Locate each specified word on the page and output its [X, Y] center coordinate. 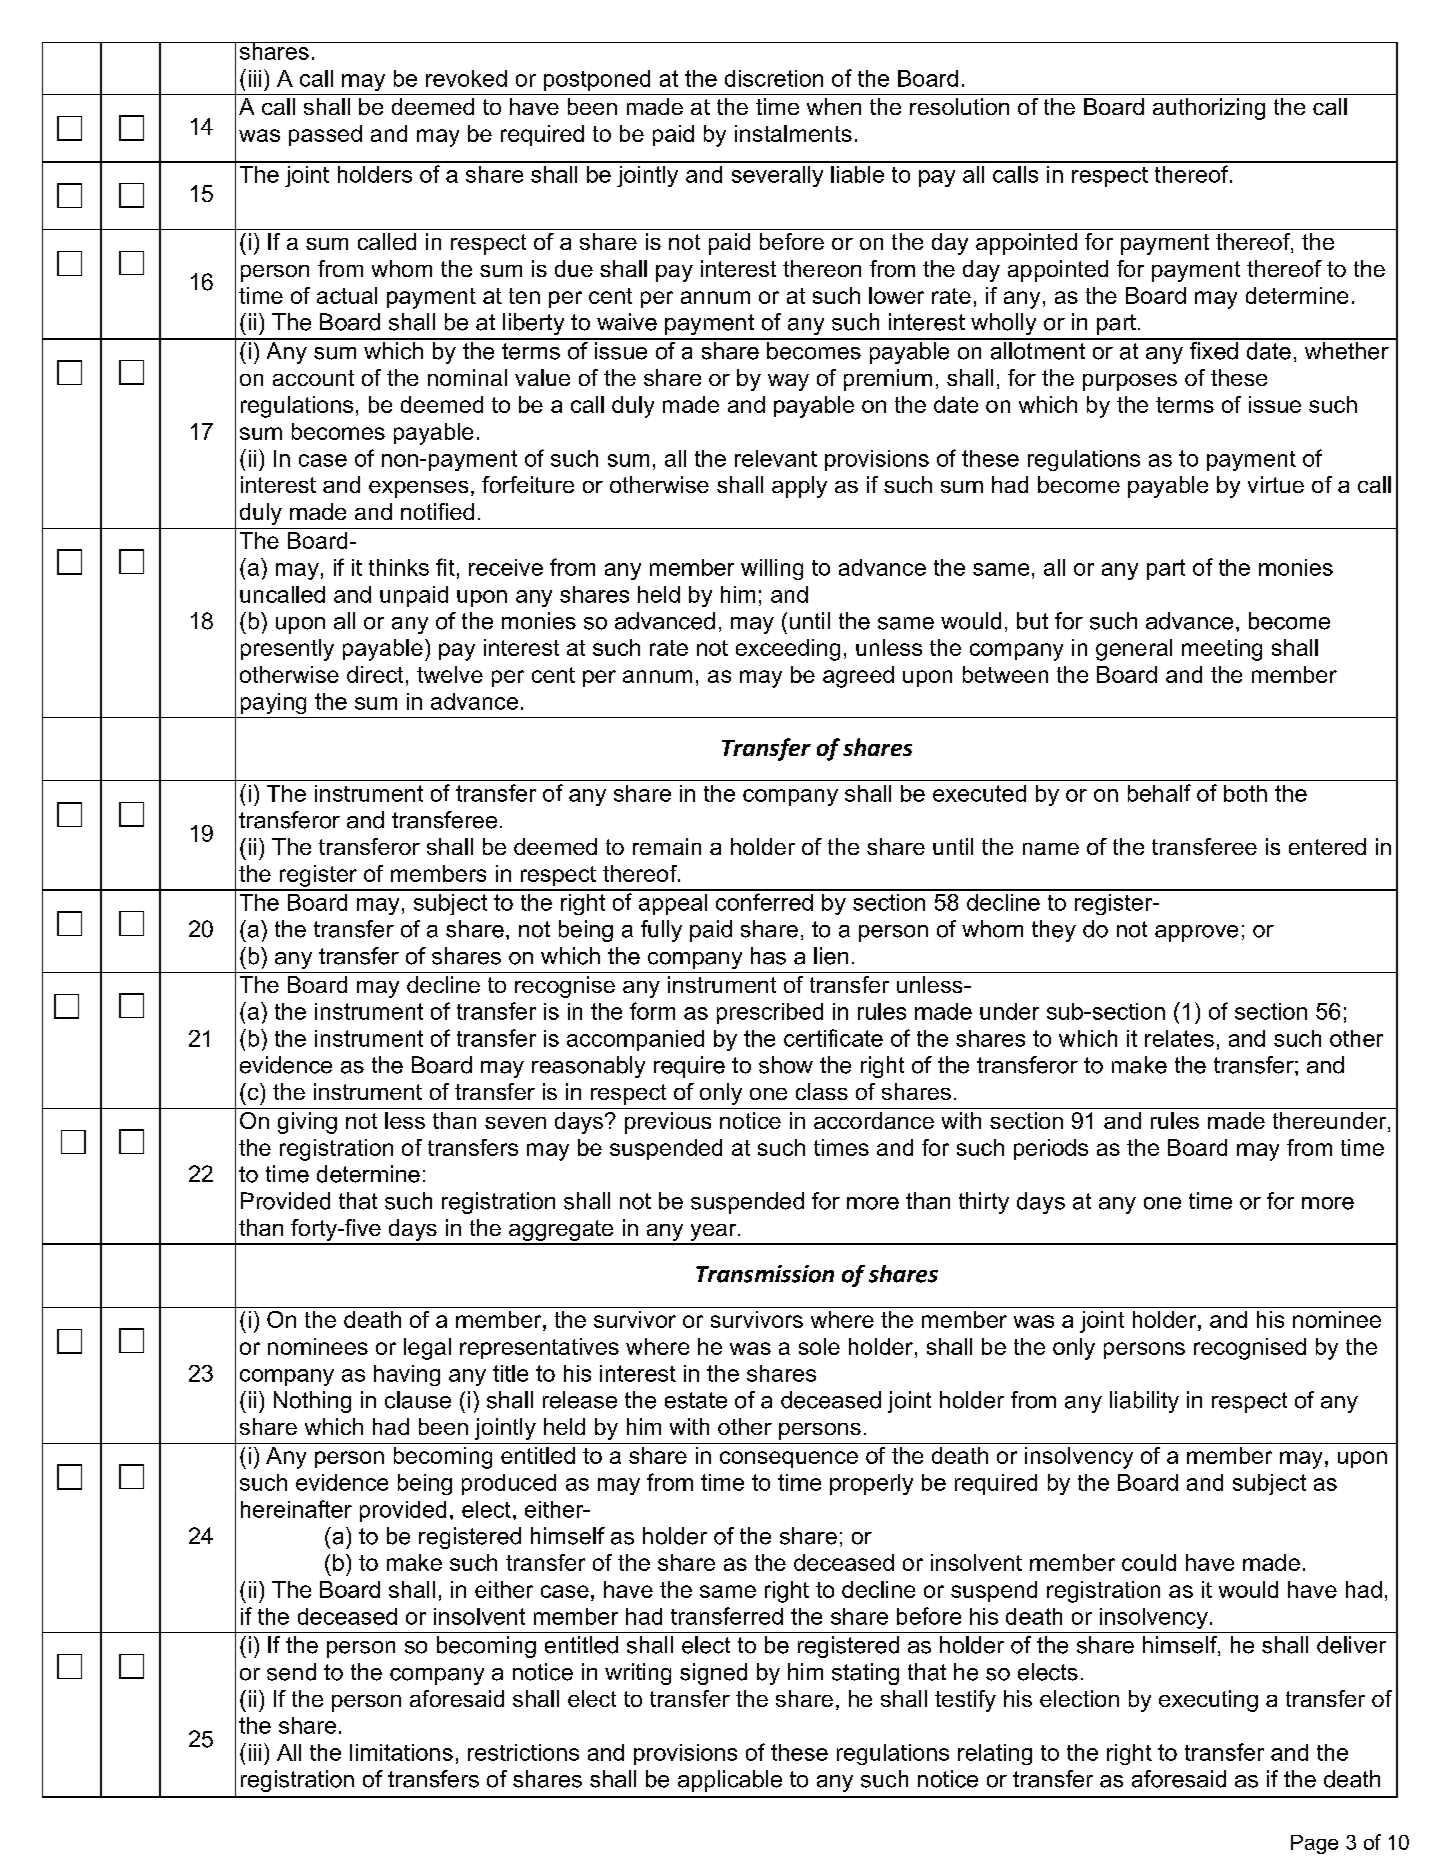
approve [1196, 933]
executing [1208, 1701]
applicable [730, 1781]
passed [325, 135]
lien [831, 956]
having [407, 1375]
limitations [401, 1752]
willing [772, 569]
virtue [1276, 484]
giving [307, 1123]
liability [1144, 1402]
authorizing [1209, 109]
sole [819, 1346]
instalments [793, 133]
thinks [399, 567]
